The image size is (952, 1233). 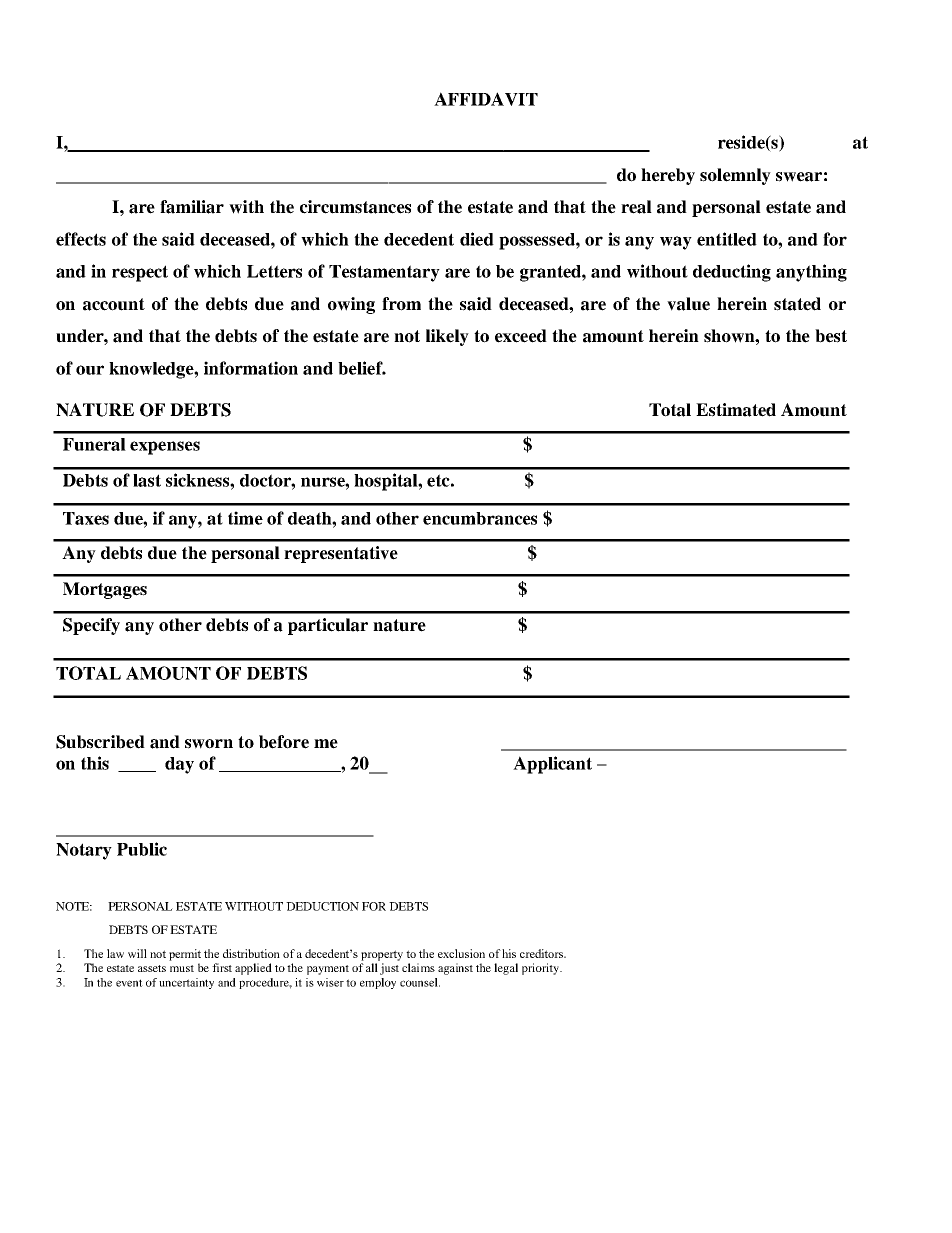 I want to click on familiar, so click(x=192, y=207).
